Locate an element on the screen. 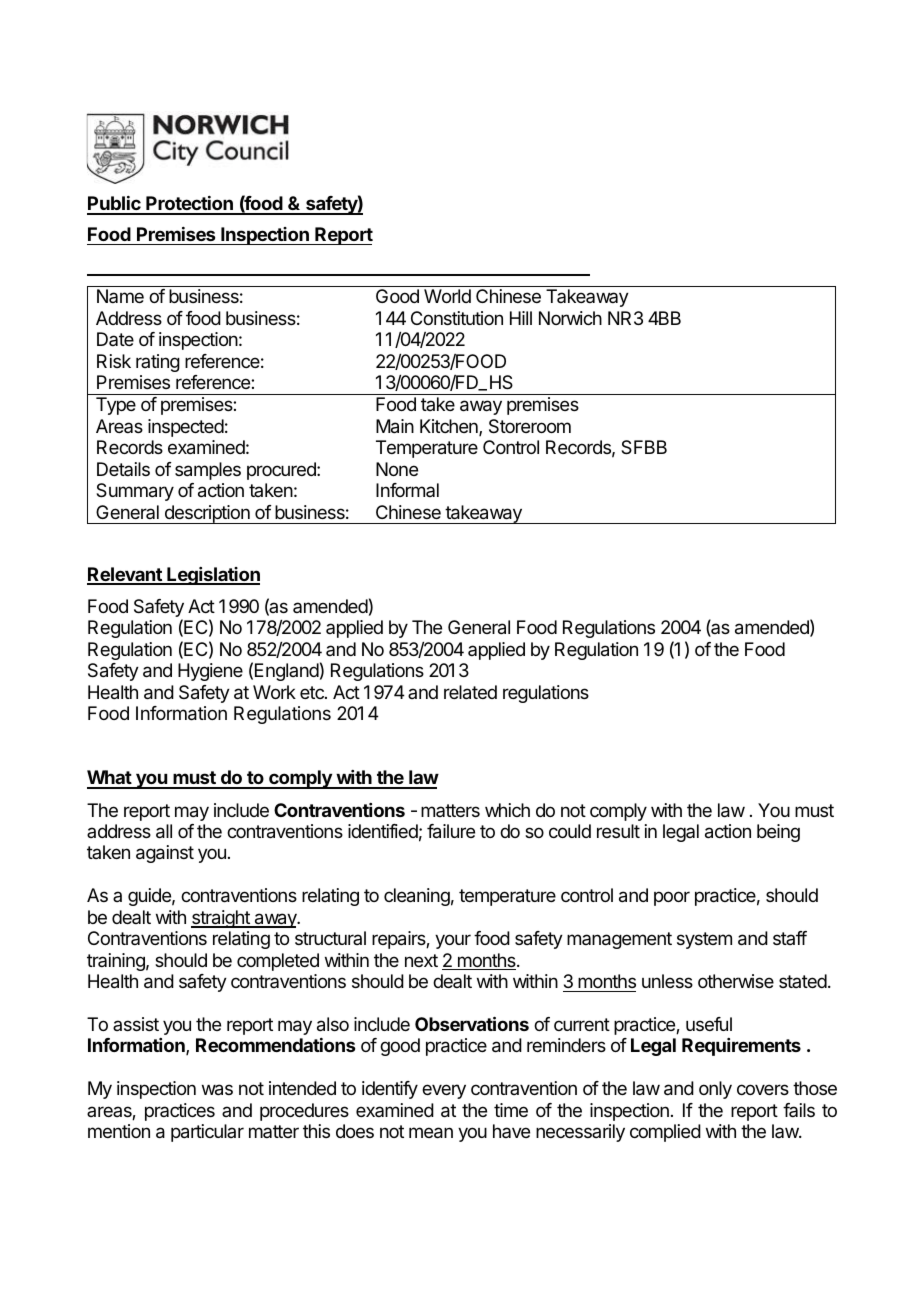  description is located at coordinates (207, 514).
